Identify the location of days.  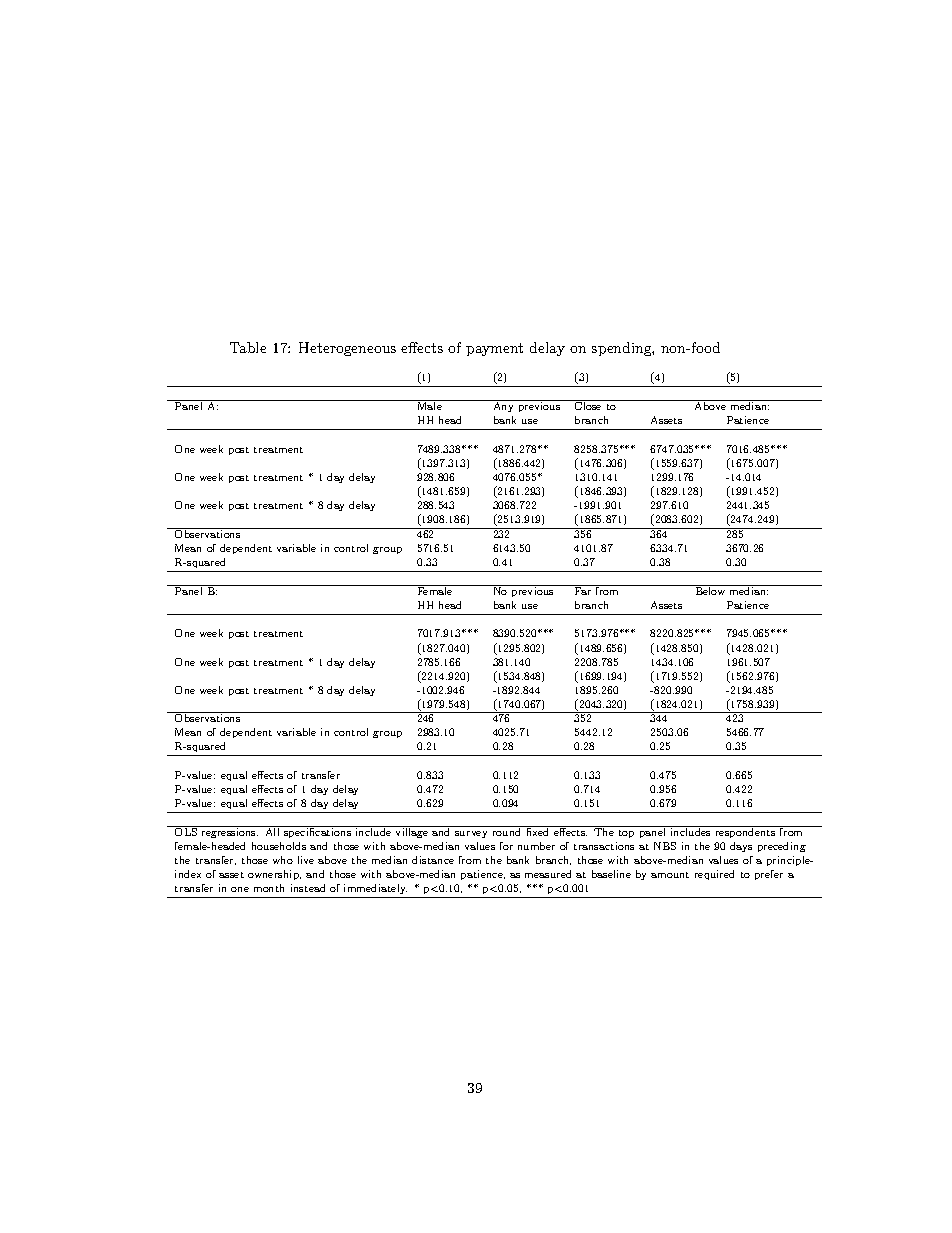
(741, 847).
